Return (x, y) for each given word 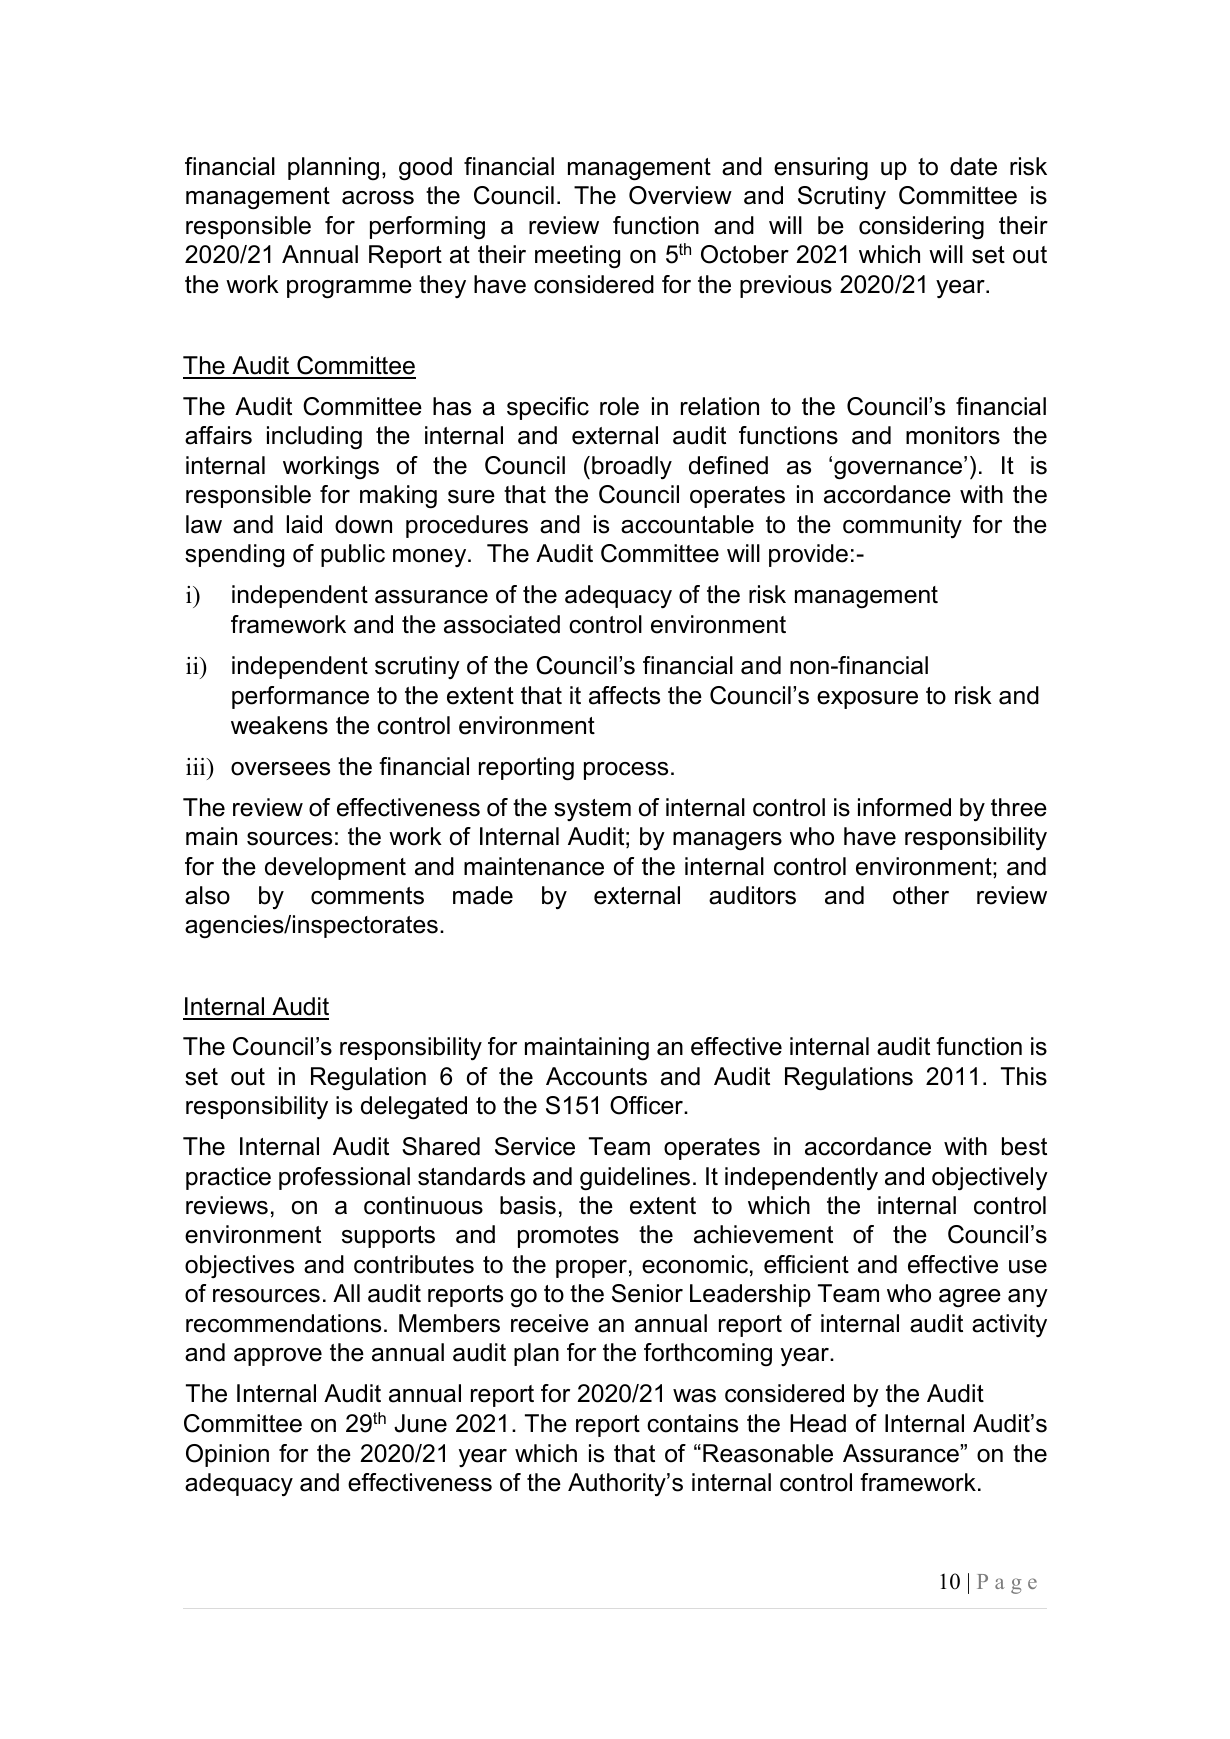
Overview (680, 195)
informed (904, 807)
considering (921, 228)
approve (278, 1357)
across (378, 198)
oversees (280, 769)
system (592, 810)
